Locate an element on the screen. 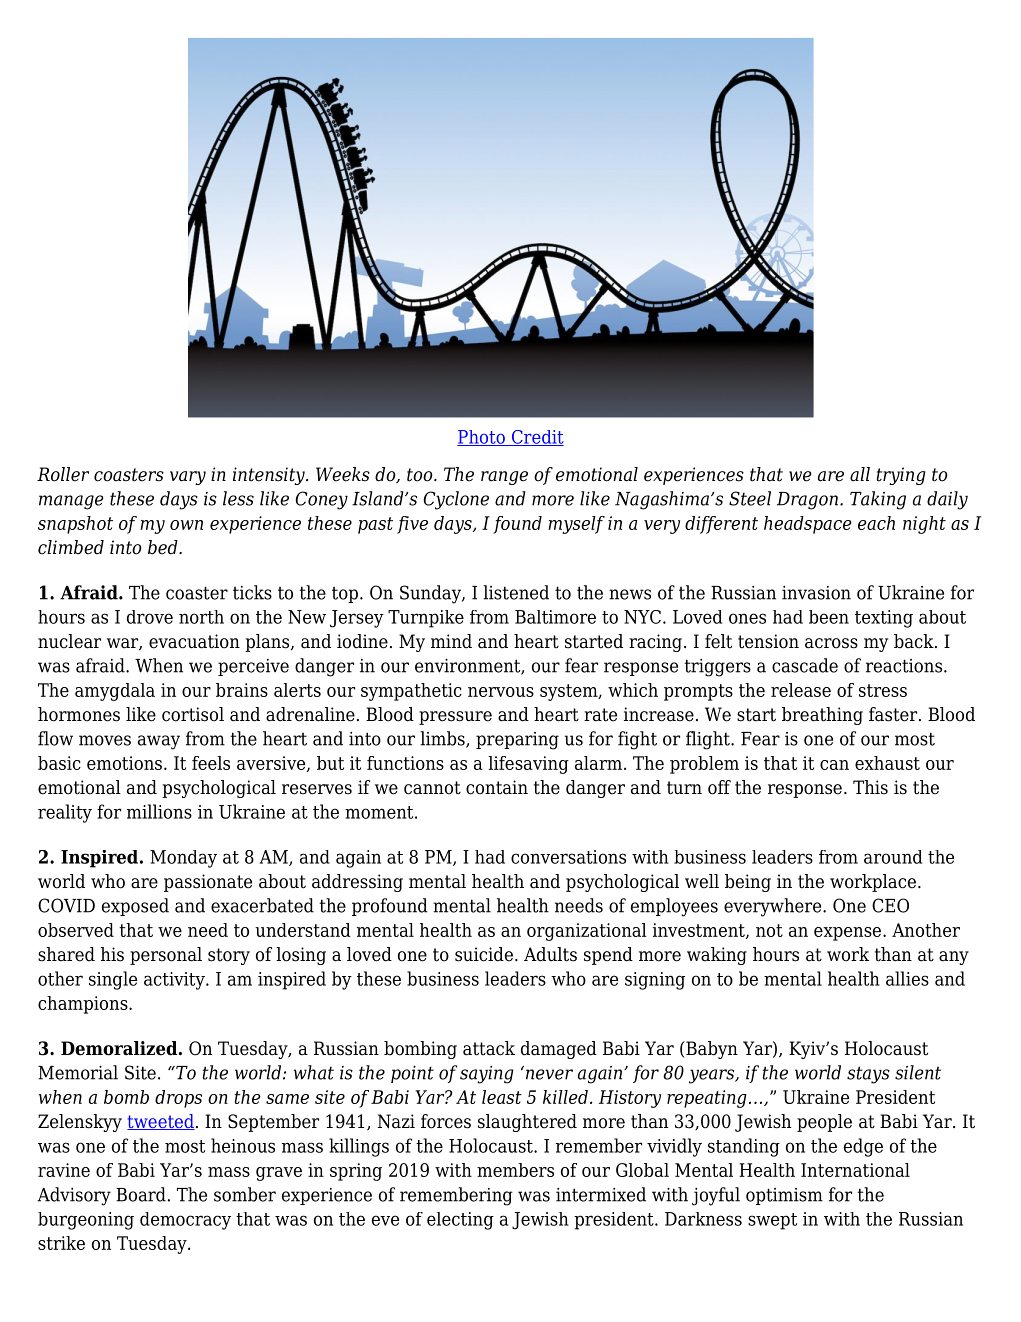 The height and width of the screenshot is (1322, 1021). attack is located at coordinates (489, 1048).
